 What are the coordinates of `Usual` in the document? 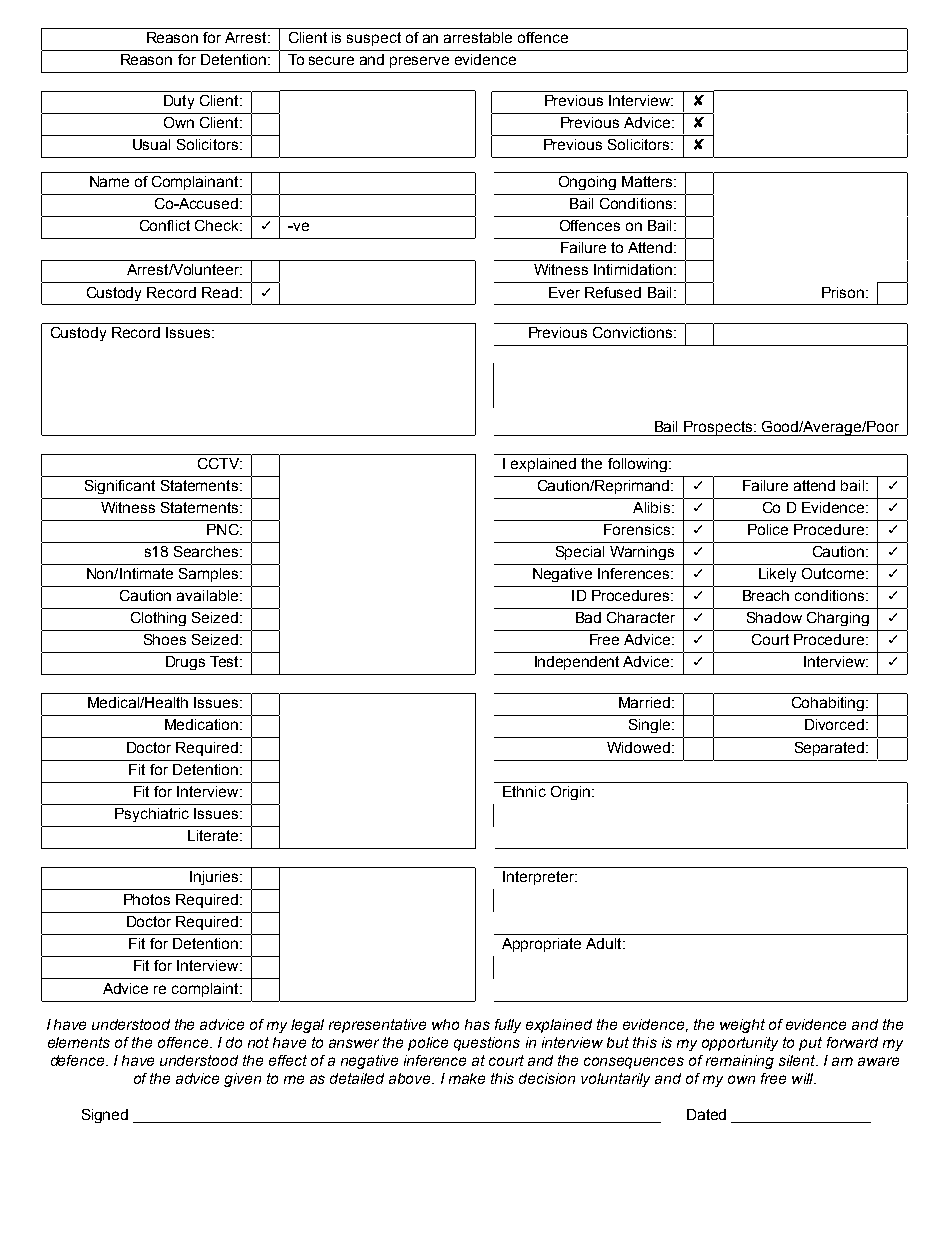 It's located at (151, 144).
